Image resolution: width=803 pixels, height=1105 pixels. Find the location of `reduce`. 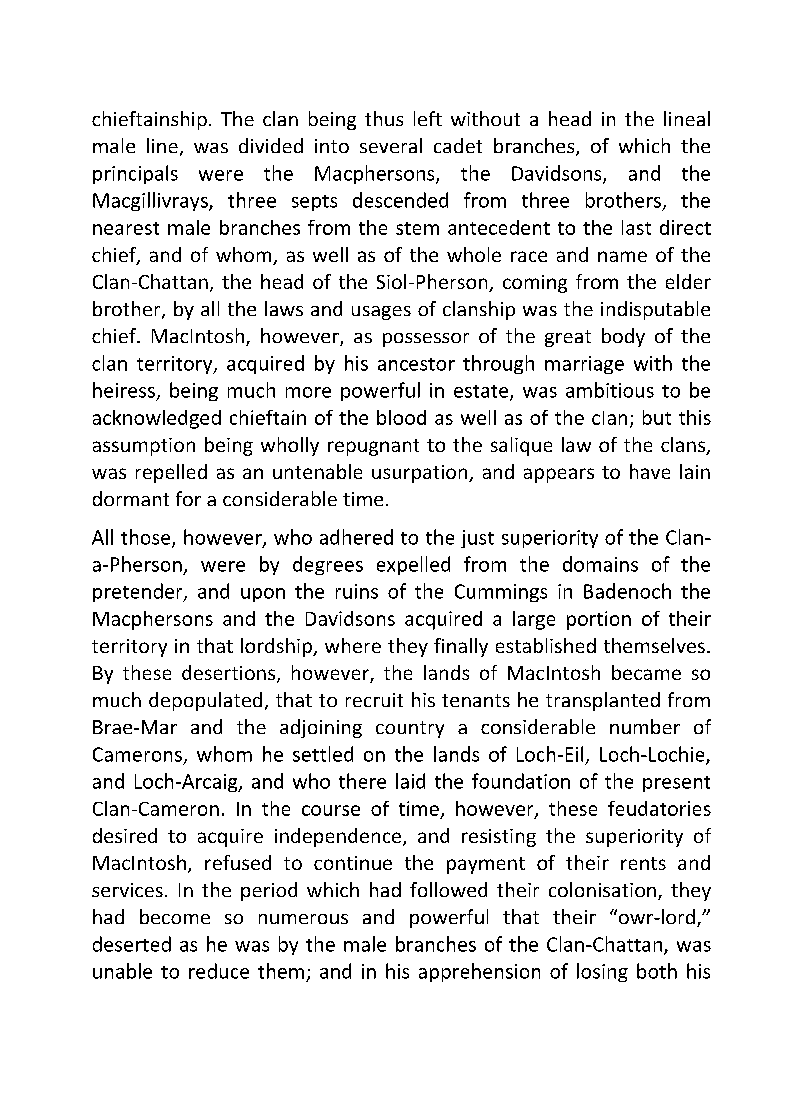

reduce is located at coordinates (219, 971).
